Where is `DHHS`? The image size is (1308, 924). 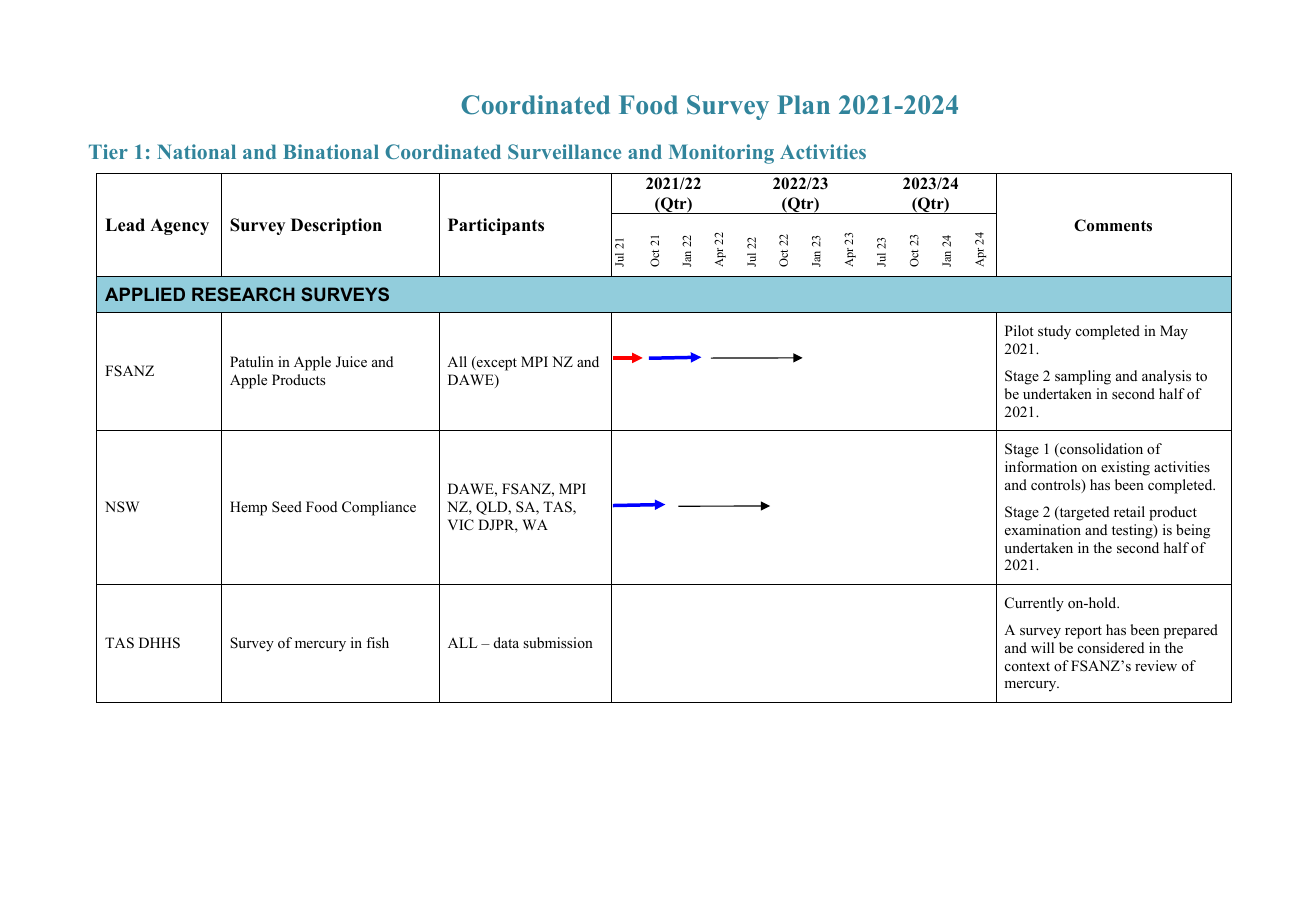 DHHS is located at coordinates (159, 643).
